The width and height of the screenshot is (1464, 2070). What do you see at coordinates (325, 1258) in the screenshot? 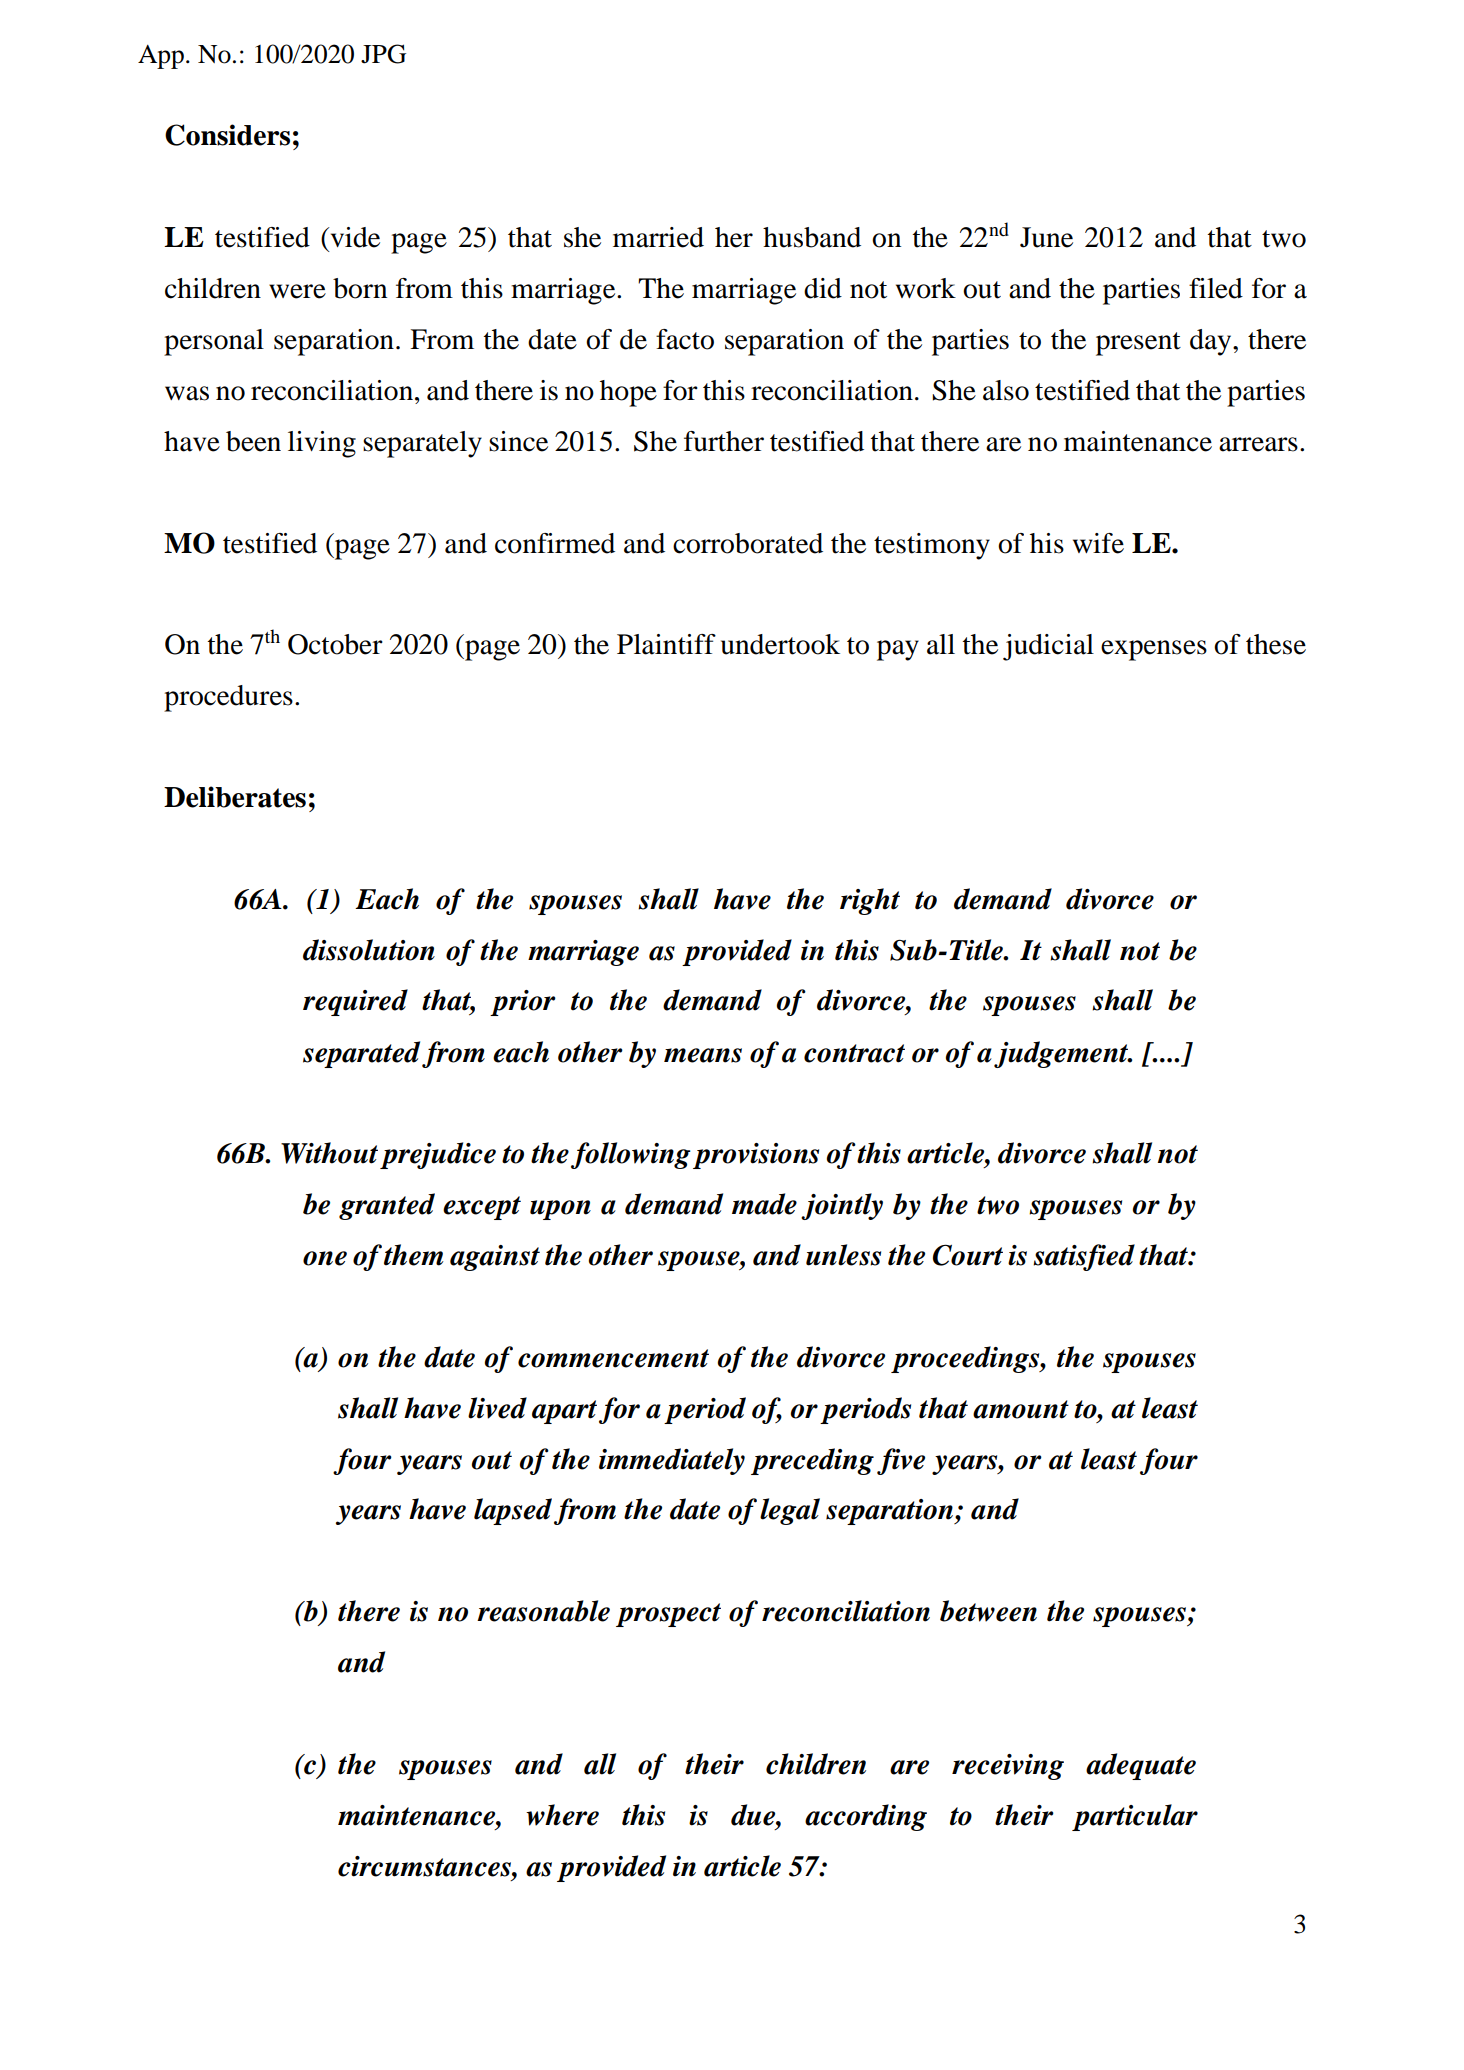
I see `one` at bounding box center [325, 1258].
